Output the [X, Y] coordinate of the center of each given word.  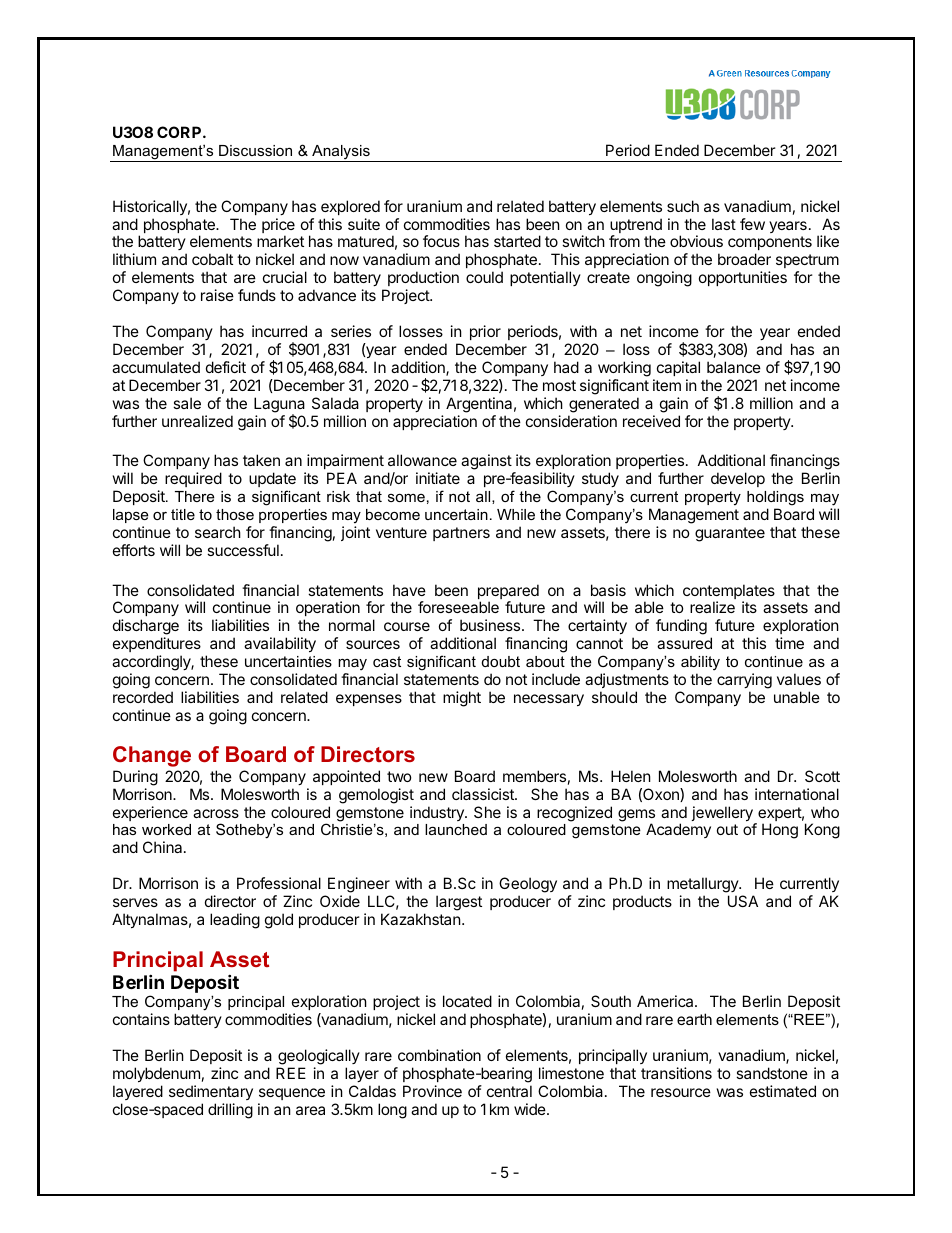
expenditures [157, 644]
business [491, 625]
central [509, 1091]
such [683, 206]
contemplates [729, 593]
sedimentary [211, 1092]
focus [441, 241]
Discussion [255, 150]
